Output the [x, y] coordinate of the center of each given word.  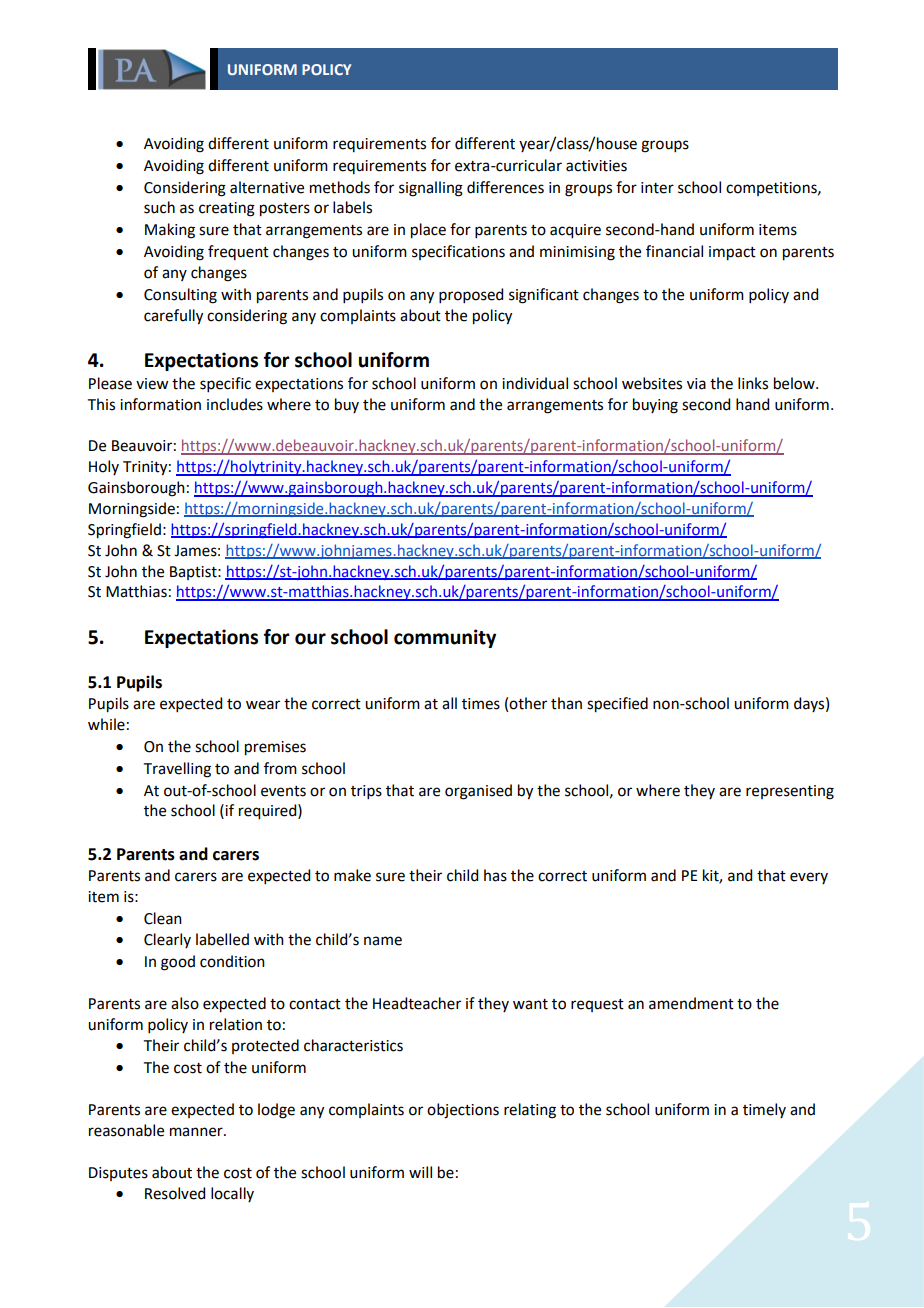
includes [235, 404]
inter [657, 188]
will [420, 1172]
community [445, 638]
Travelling [177, 770]
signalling [431, 189]
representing [790, 792]
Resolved [175, 1193]
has [495, 875]
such [159, 207]
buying [655, 406]
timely [764, 1110]
